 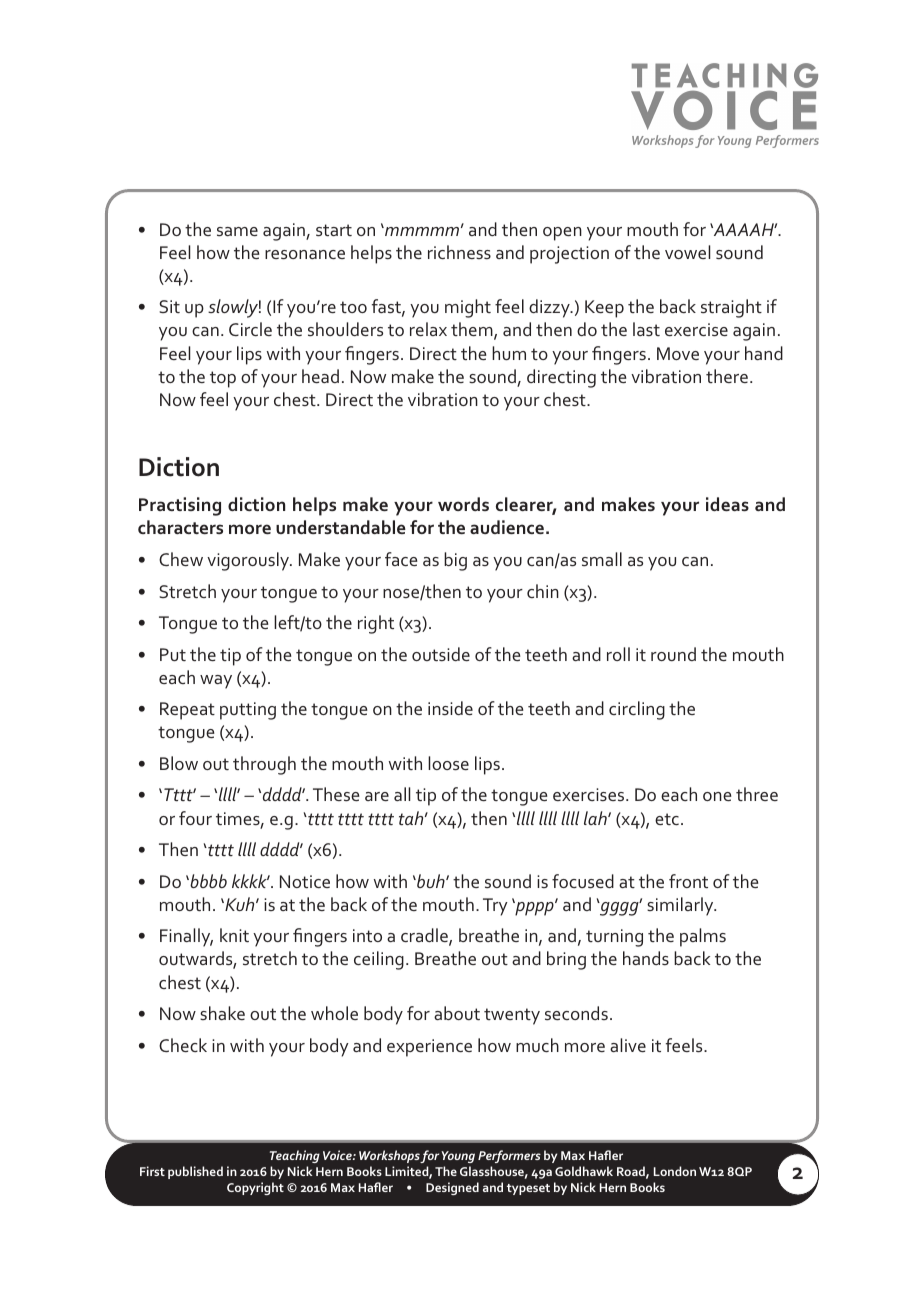 I want to click on putting, so click(x=248, y=711).
